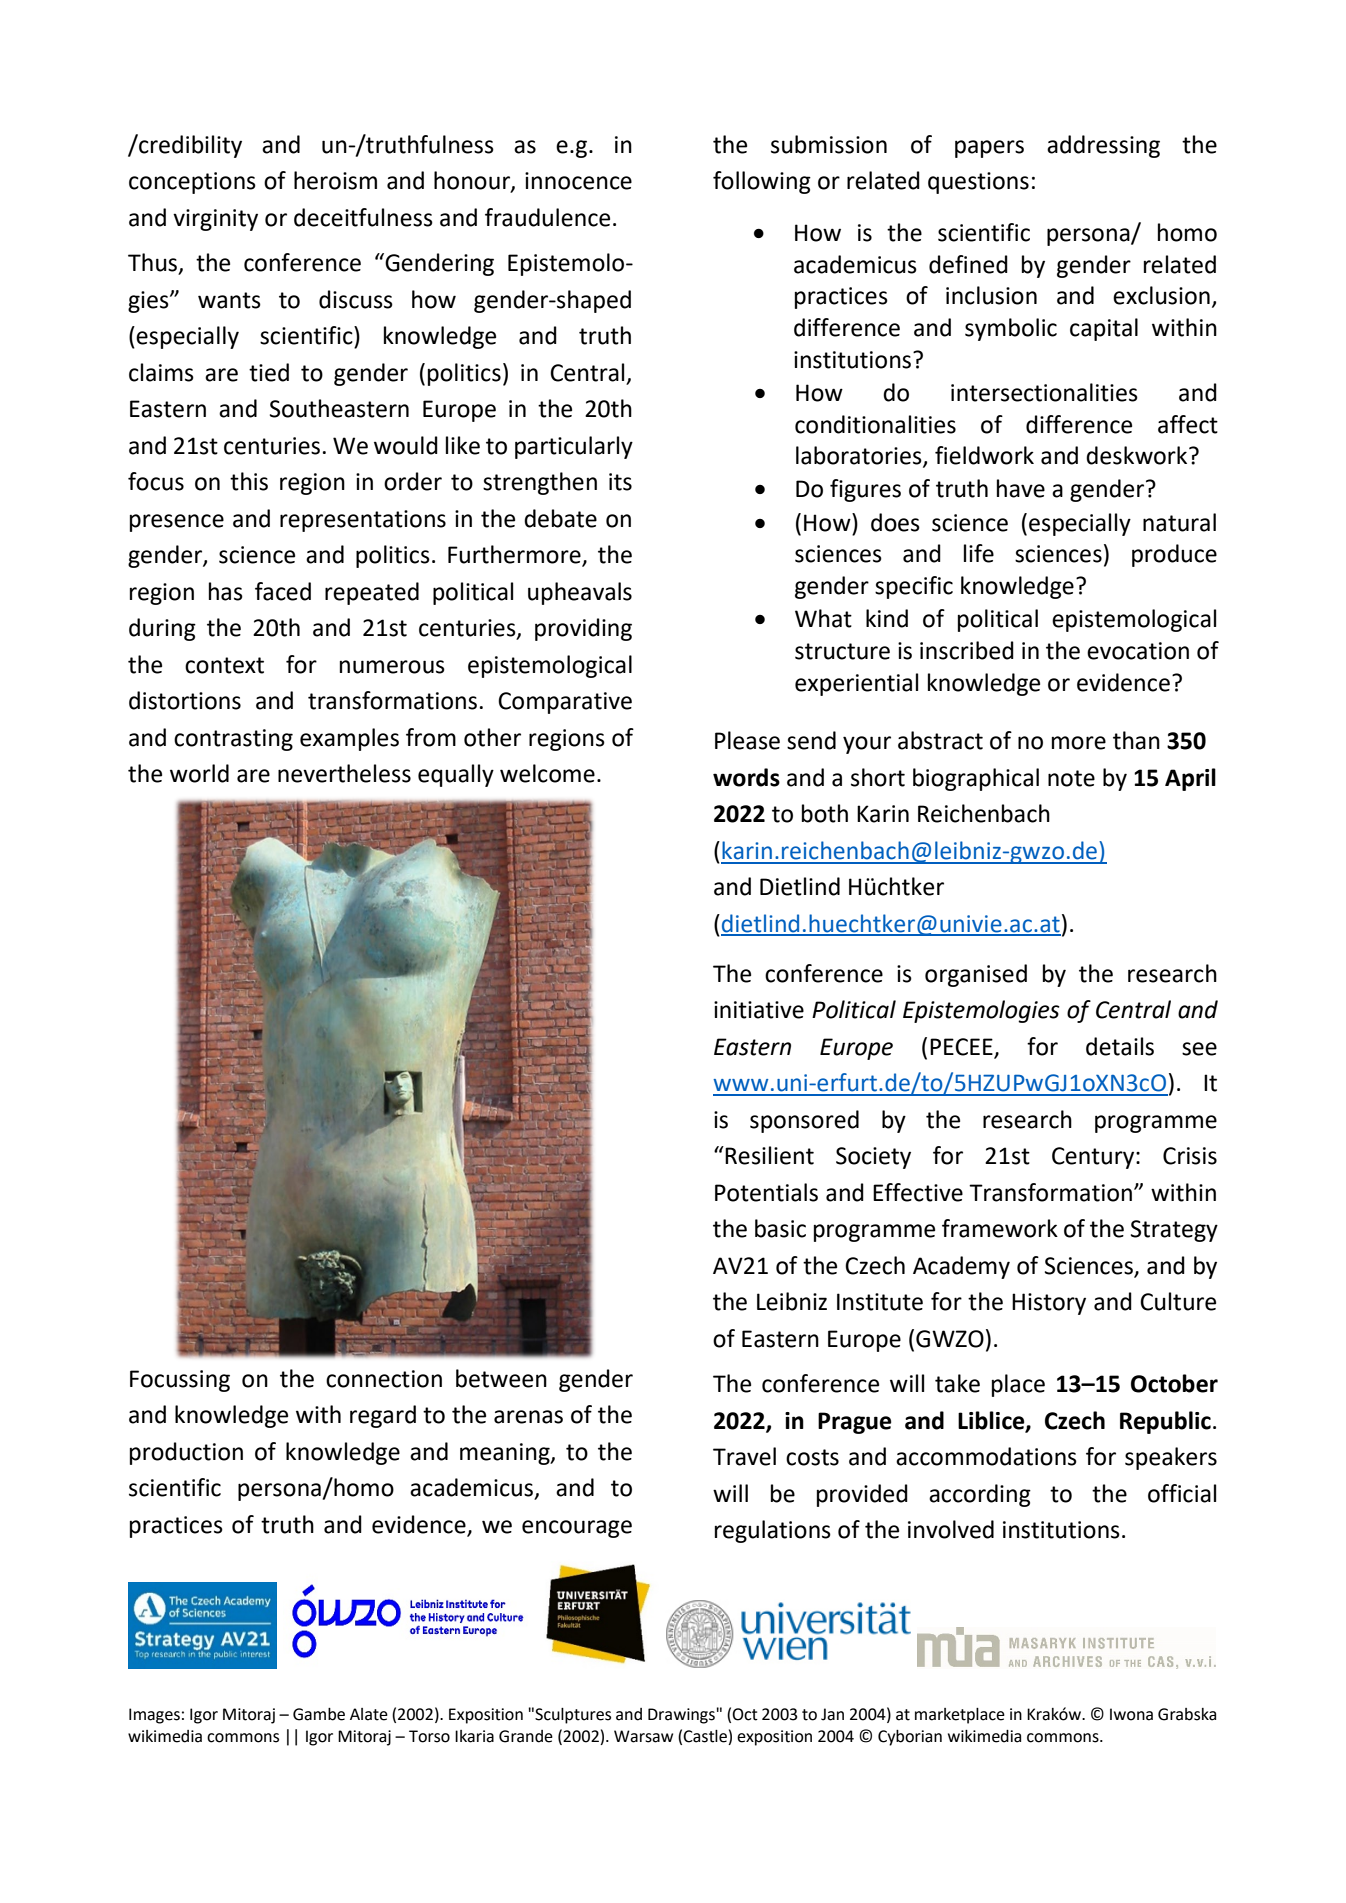 This screenshot has height=1903, width=1346. What do you see at coordinates (384, 1379) in the screenshot?
I see `connection` at bounding box center [384, 1379].
